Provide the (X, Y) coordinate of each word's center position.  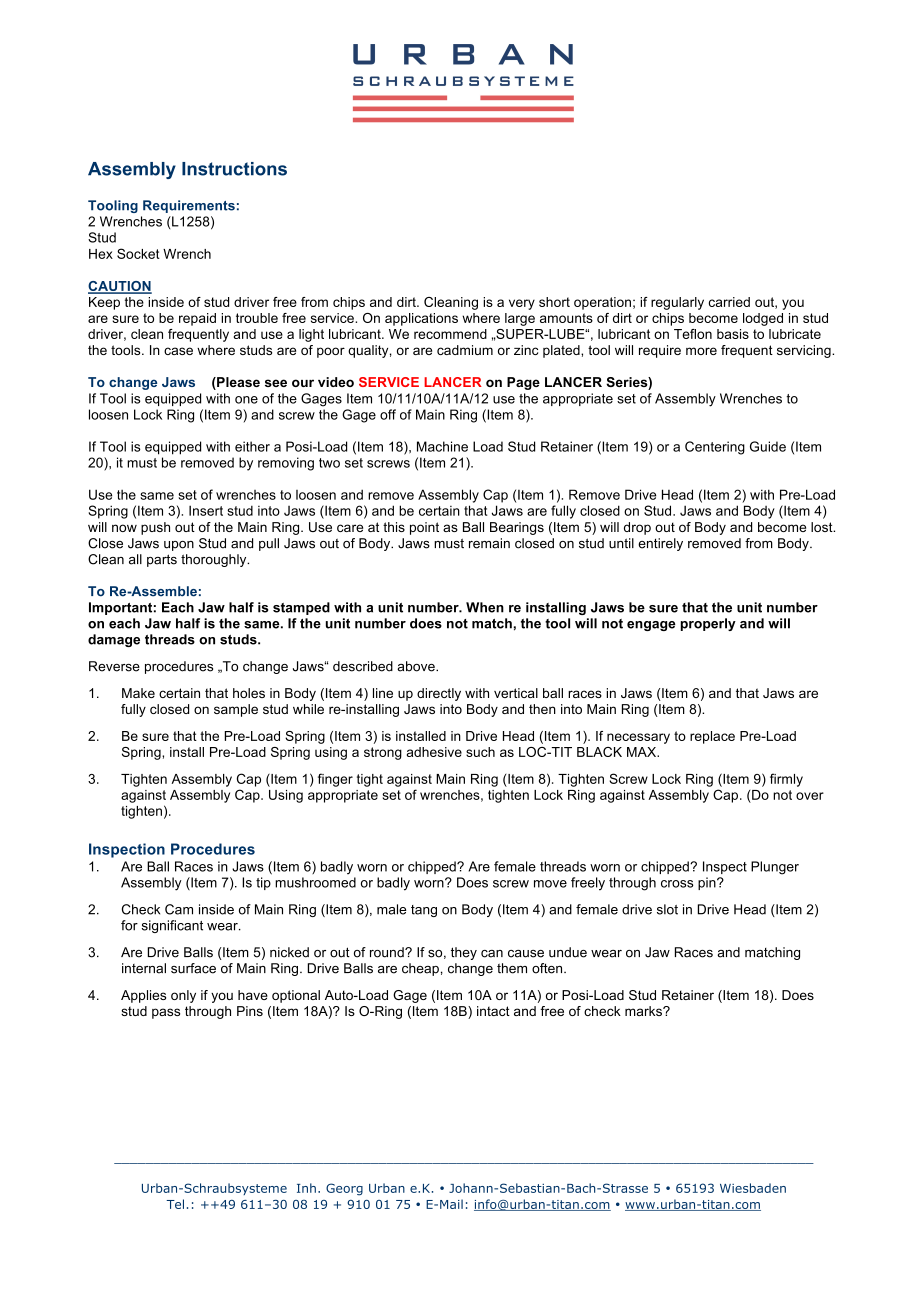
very (522, 304)
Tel (175, 1204)
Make (138, 693)
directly (439, 694)
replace (712, 737)
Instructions (234, 169)
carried (729, 302)
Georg (344, 1189)
